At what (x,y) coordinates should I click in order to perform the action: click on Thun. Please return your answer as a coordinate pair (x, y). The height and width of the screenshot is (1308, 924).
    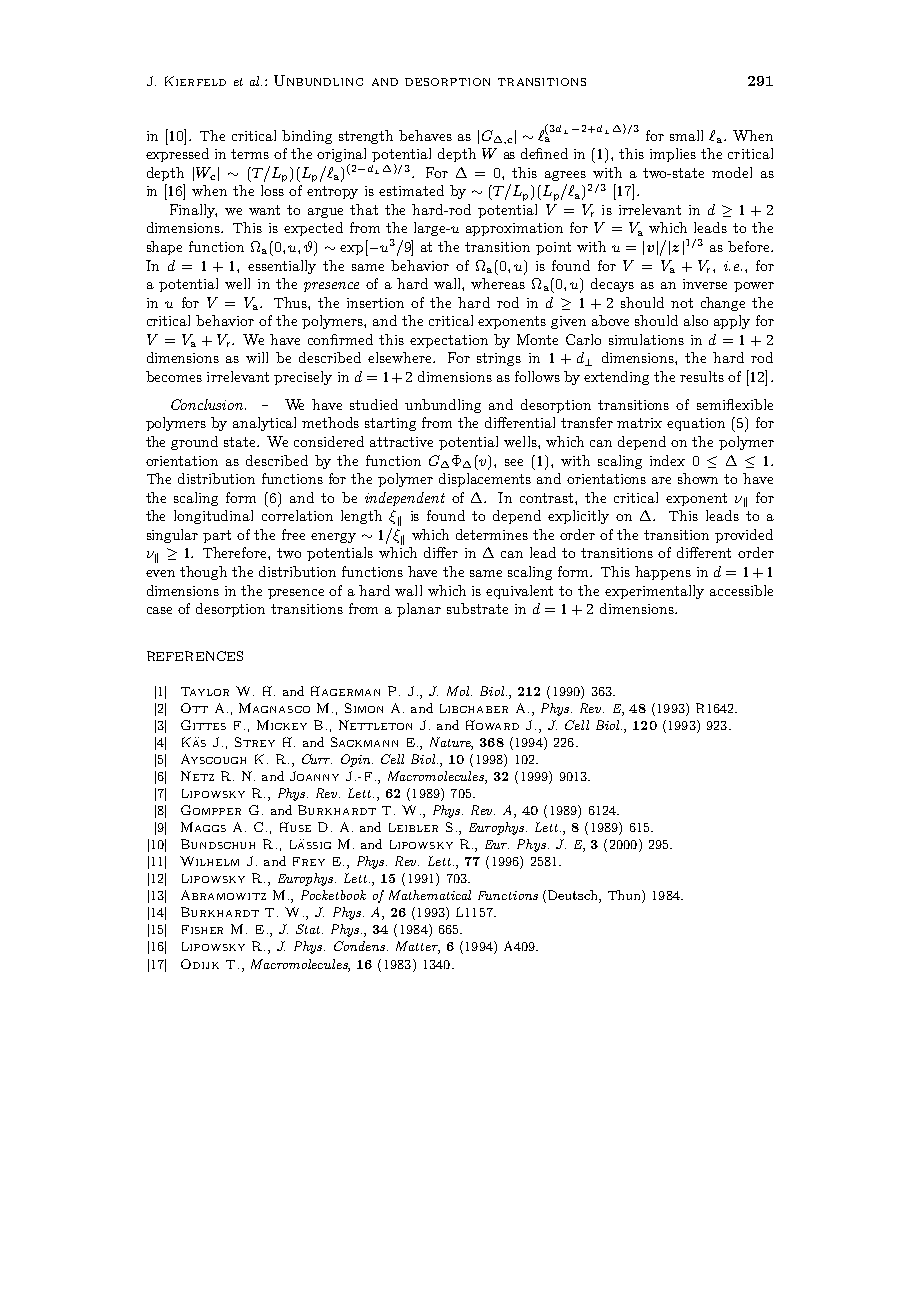
    Looking at the image, I should click on (625, 896).
